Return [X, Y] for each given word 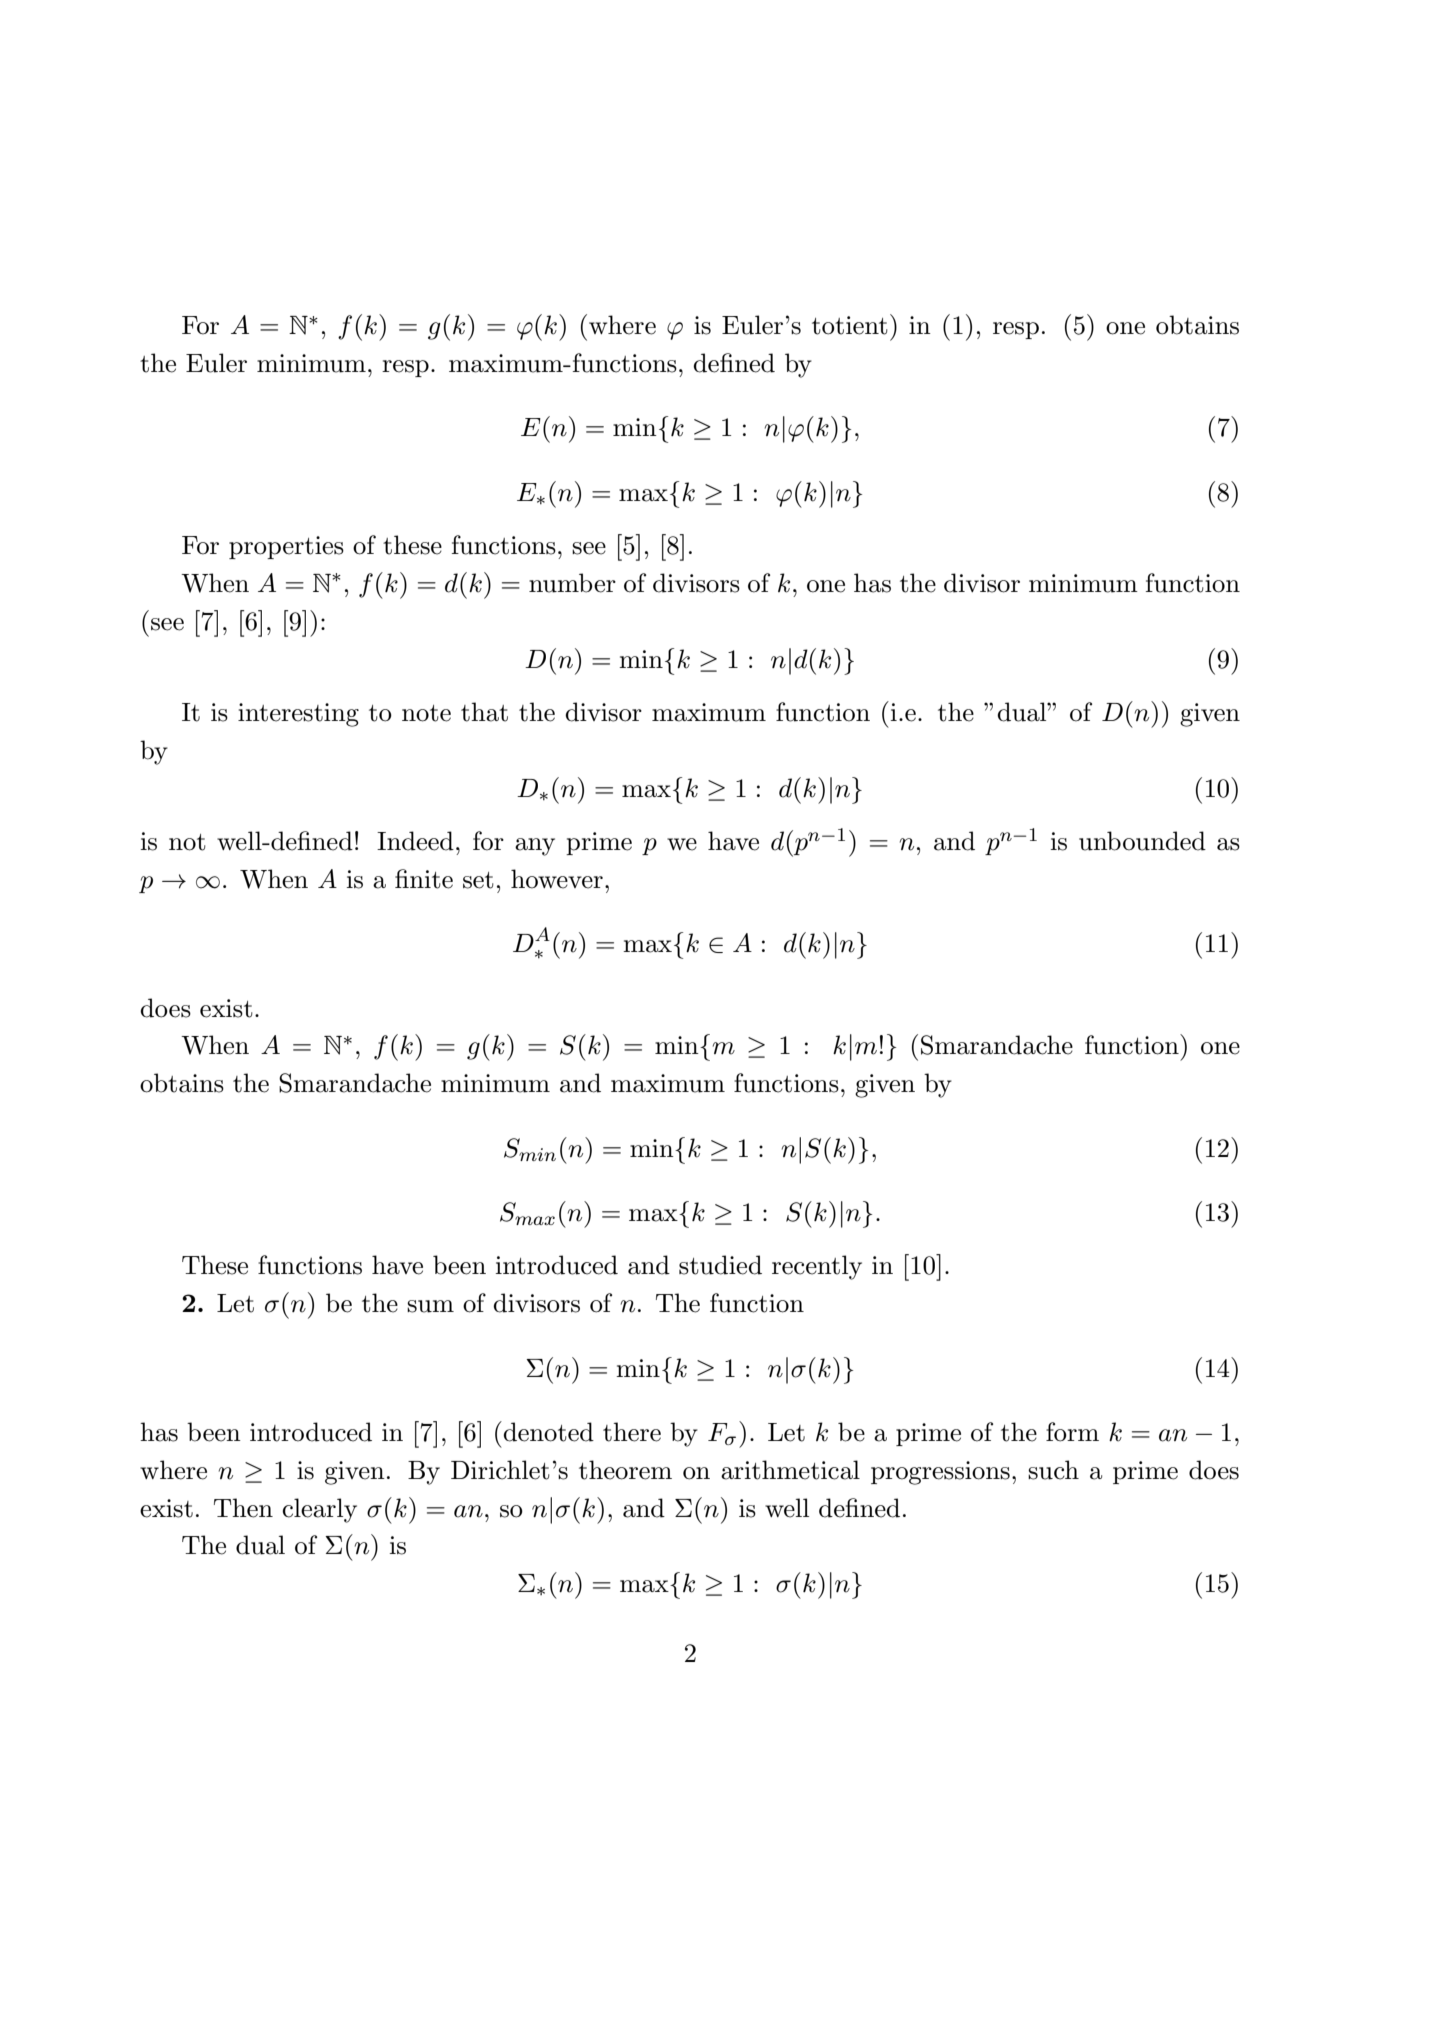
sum [430, 1306]
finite [424, 879]
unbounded [1142, 841]
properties [286, 547]
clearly [319, 1510]
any [535, 847]
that [484, 712]
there [632, 1432]
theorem [625, 1470]
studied [720, 1265]
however [557, 879]
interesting [298, 715]
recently [817, 1267]
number [572, 583]
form [1072, 1432]
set [478, 880]
